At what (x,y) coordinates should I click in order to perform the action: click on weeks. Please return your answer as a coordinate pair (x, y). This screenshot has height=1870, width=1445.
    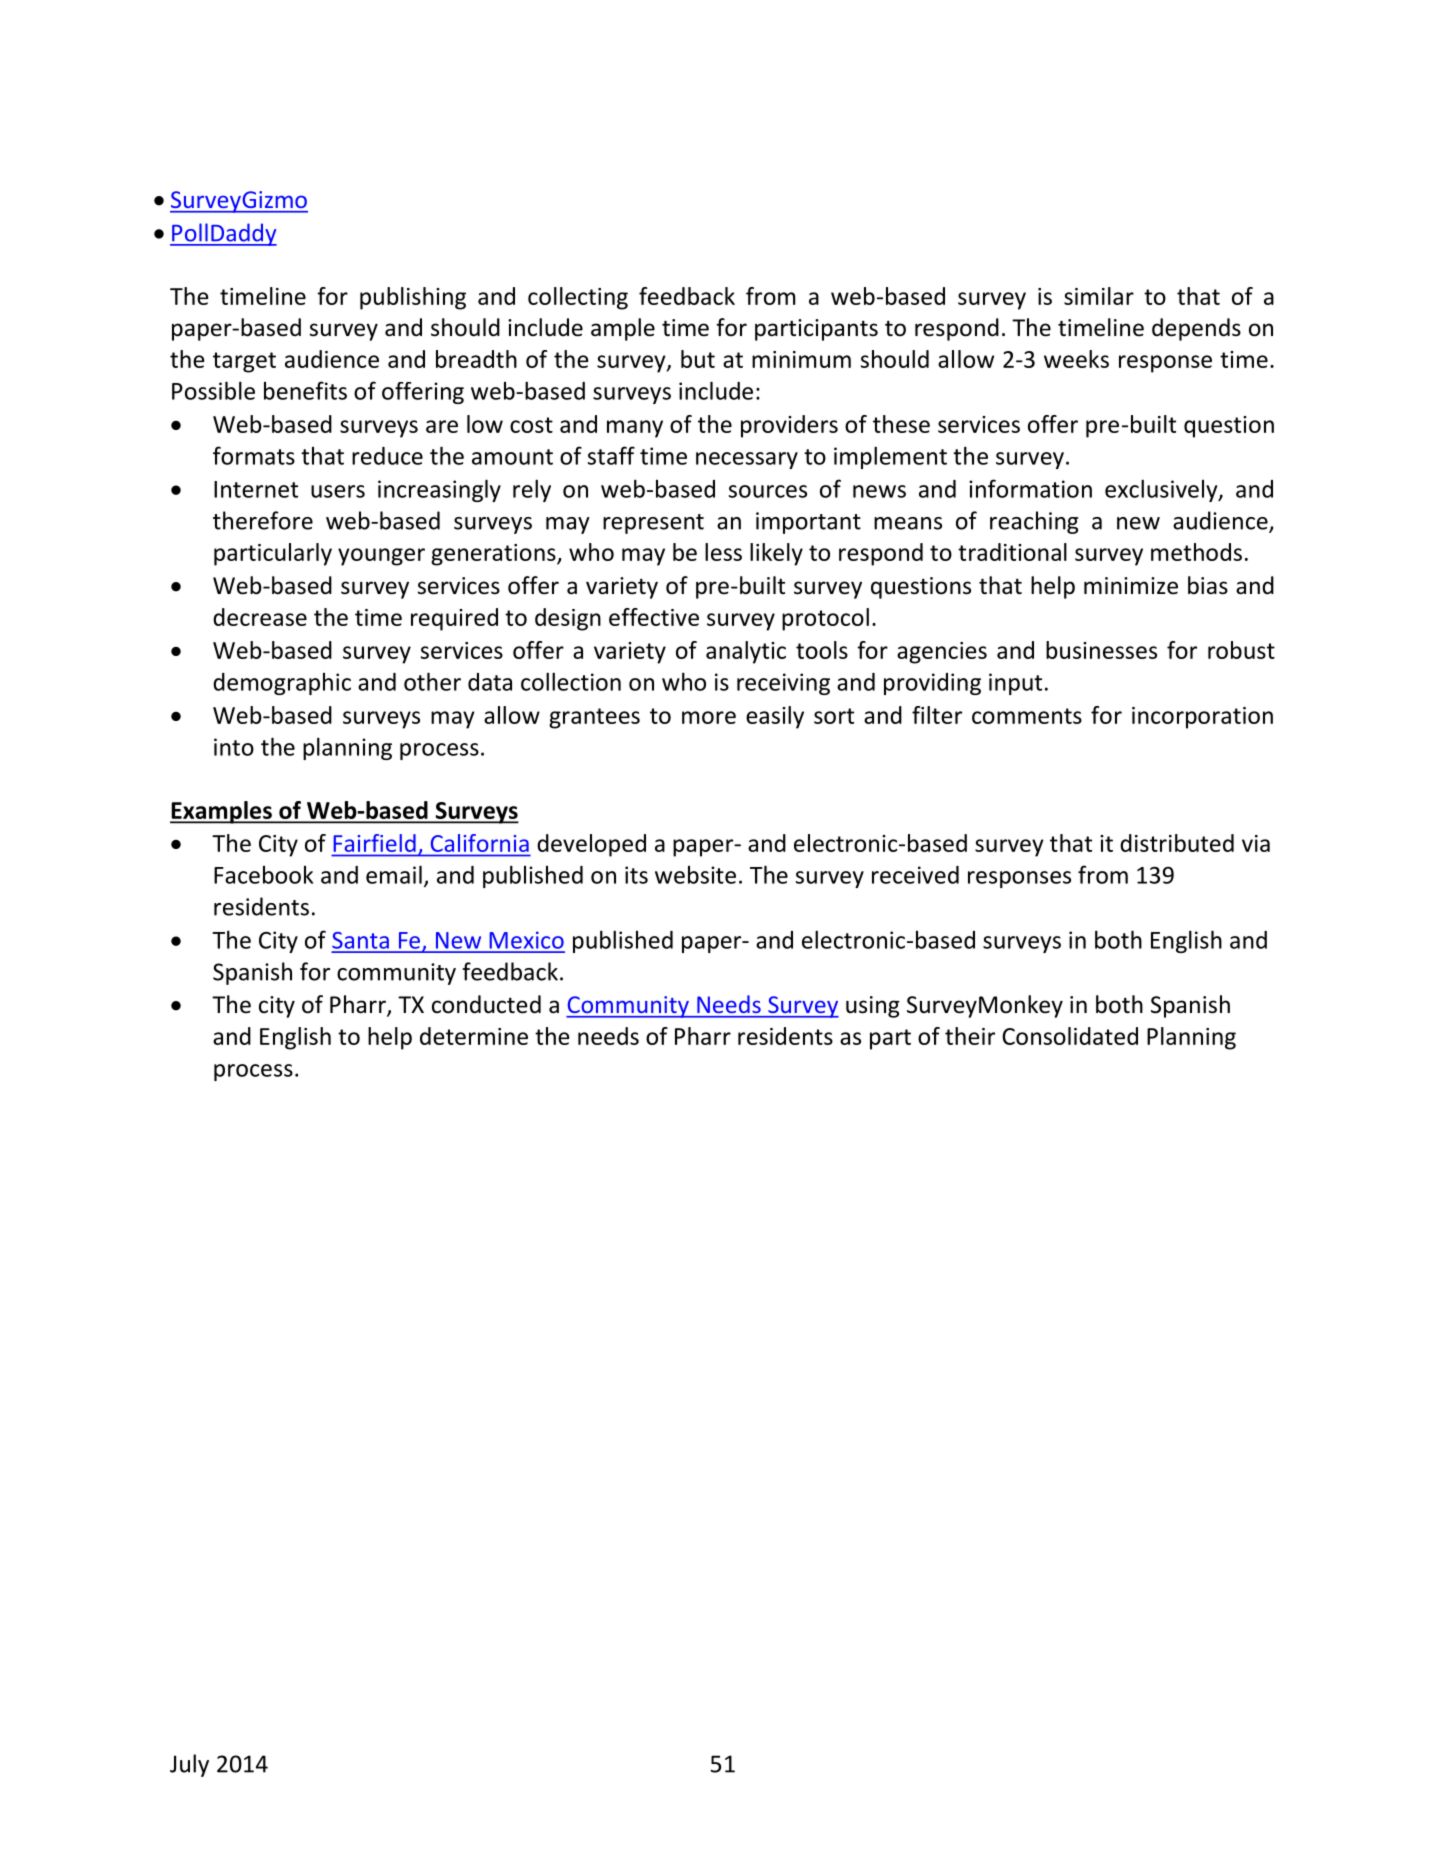
    Looking at the image, I should click on (1076, 359).
